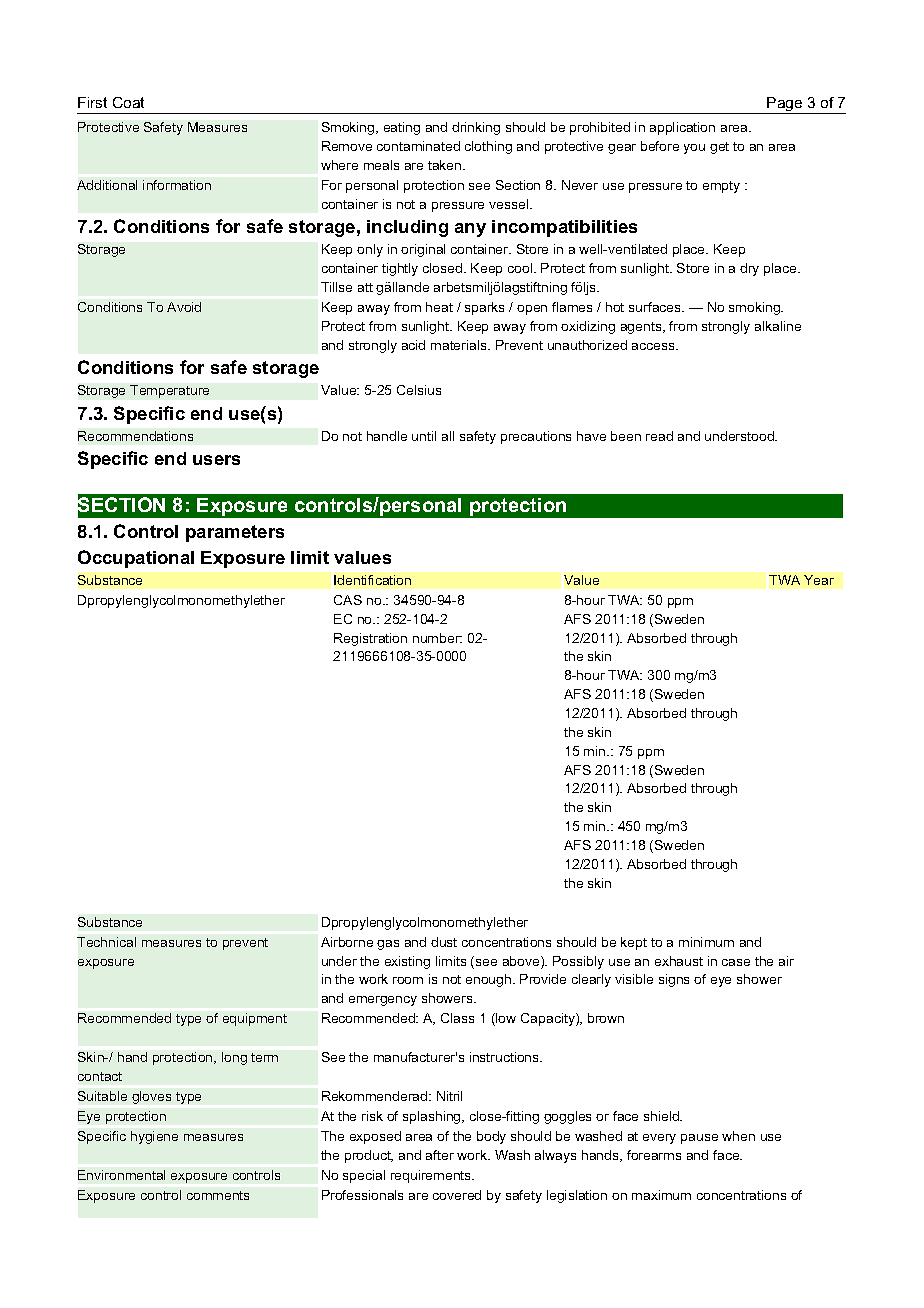 This screenshot has height=1308, width=924. What do you see at coordinates (659, 436) in the screenshot?
I see `read` at bounding box center [659, 436].
